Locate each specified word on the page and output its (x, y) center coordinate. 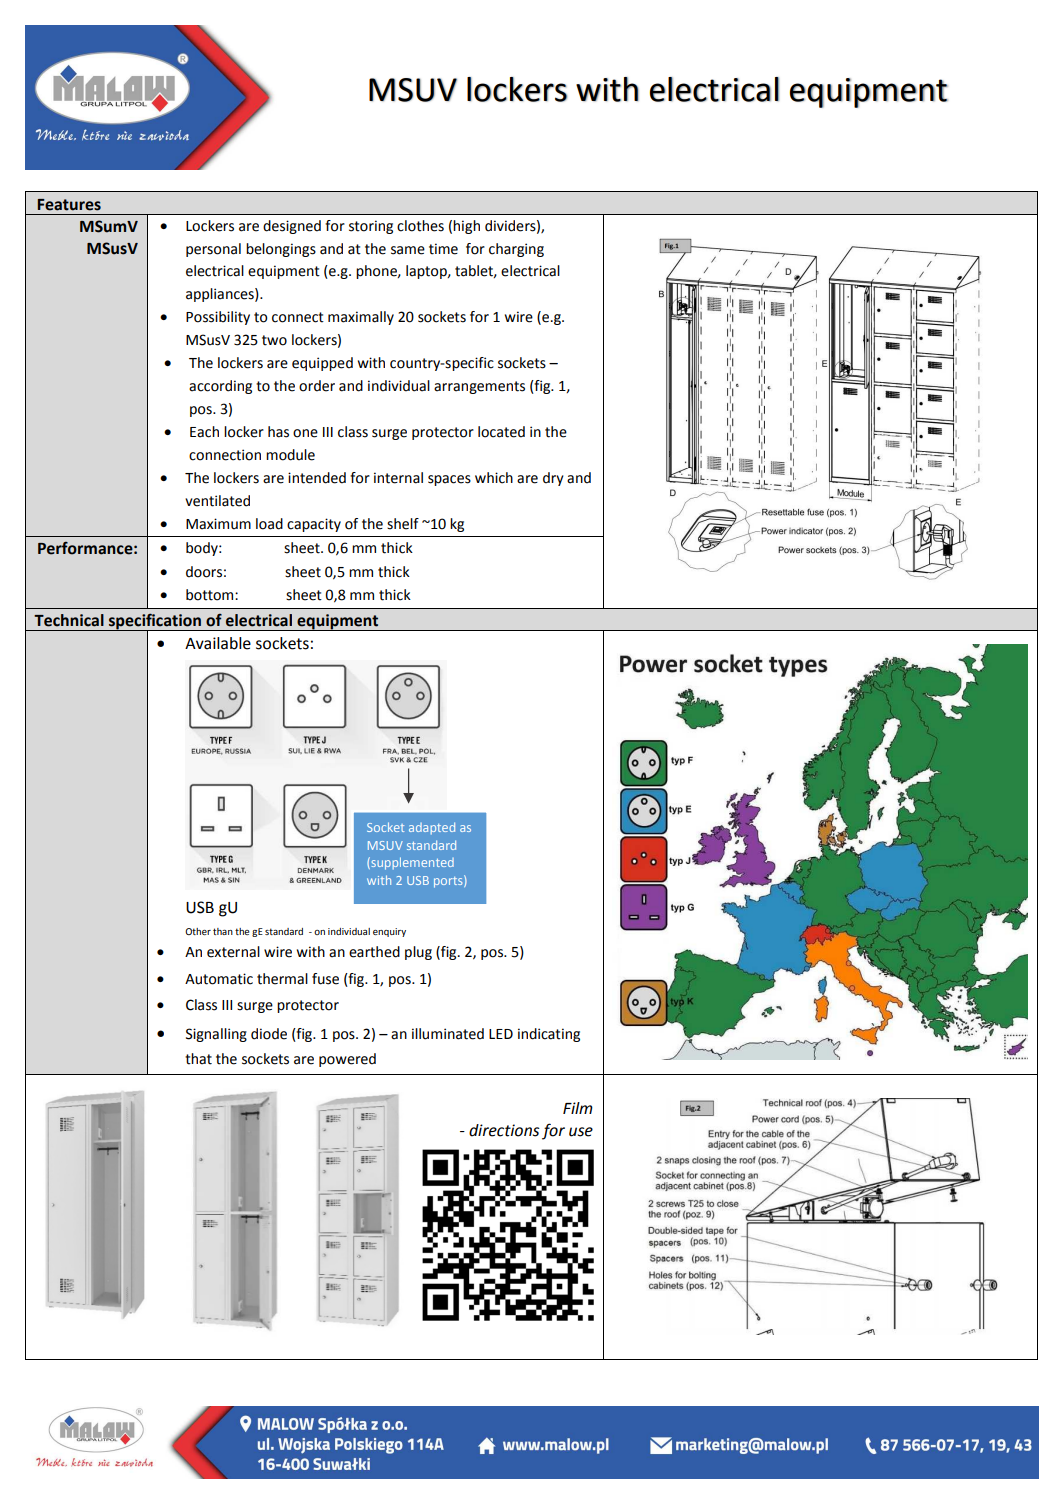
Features (69, 205)
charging (516, 250)
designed (292, 227)
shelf (403, 524)
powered (347, 1060)
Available (218, 643)
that (198, 1059)
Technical (69, 620)
